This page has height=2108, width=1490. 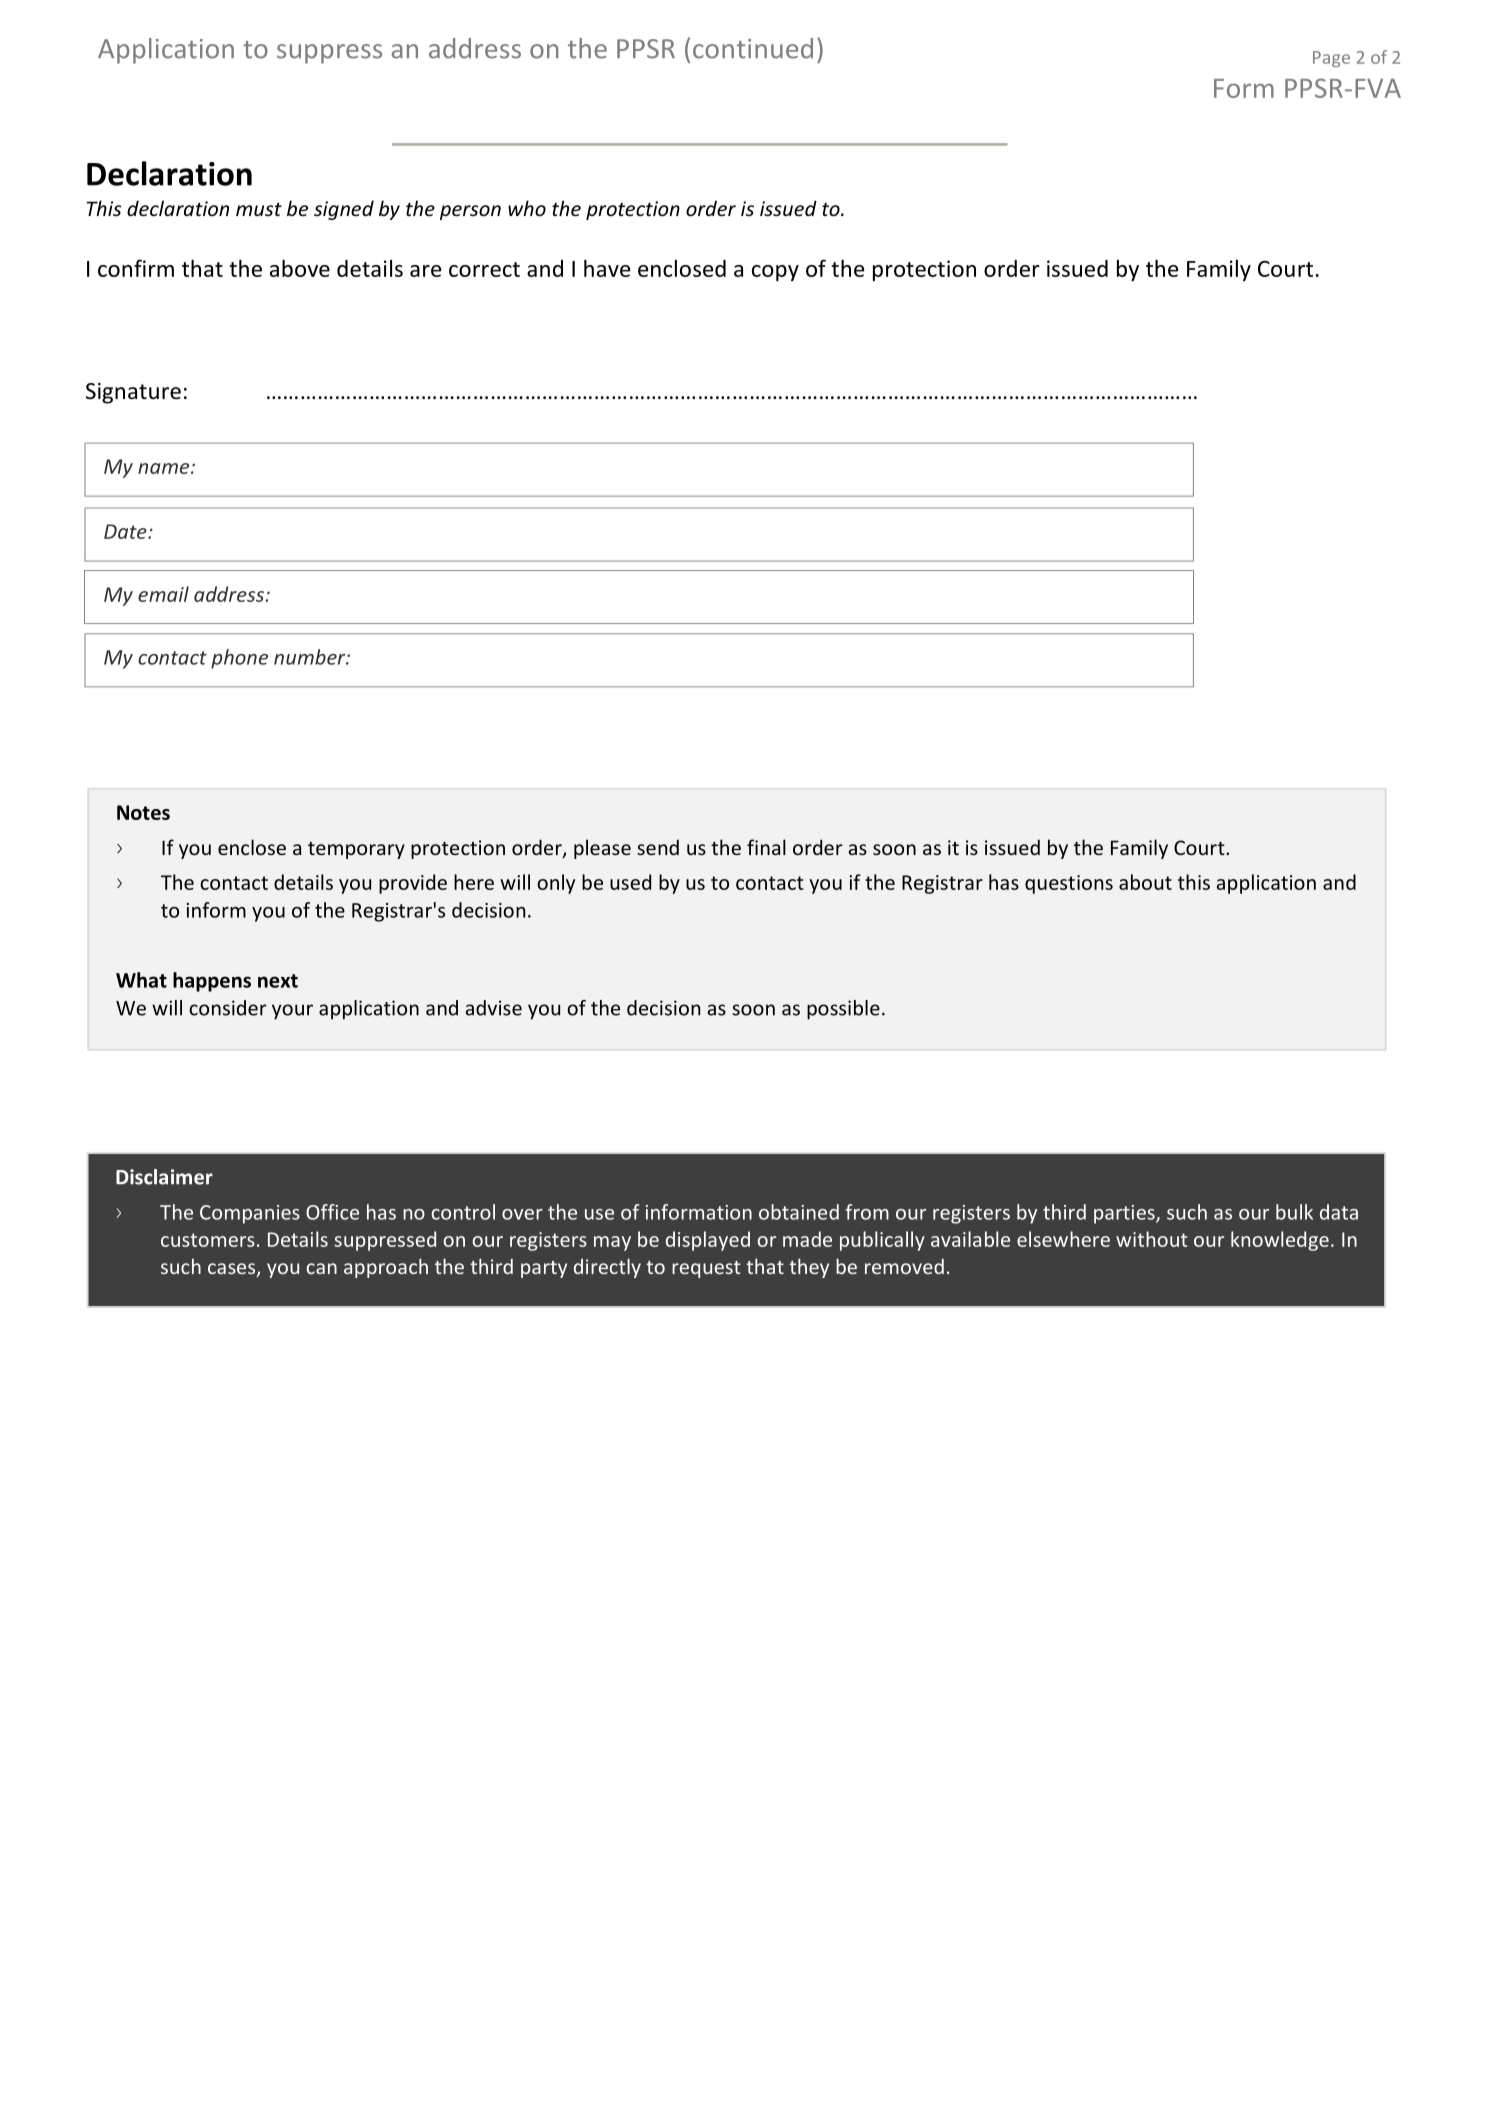 I want to click on displayed, so click(x=708, y=1241).
